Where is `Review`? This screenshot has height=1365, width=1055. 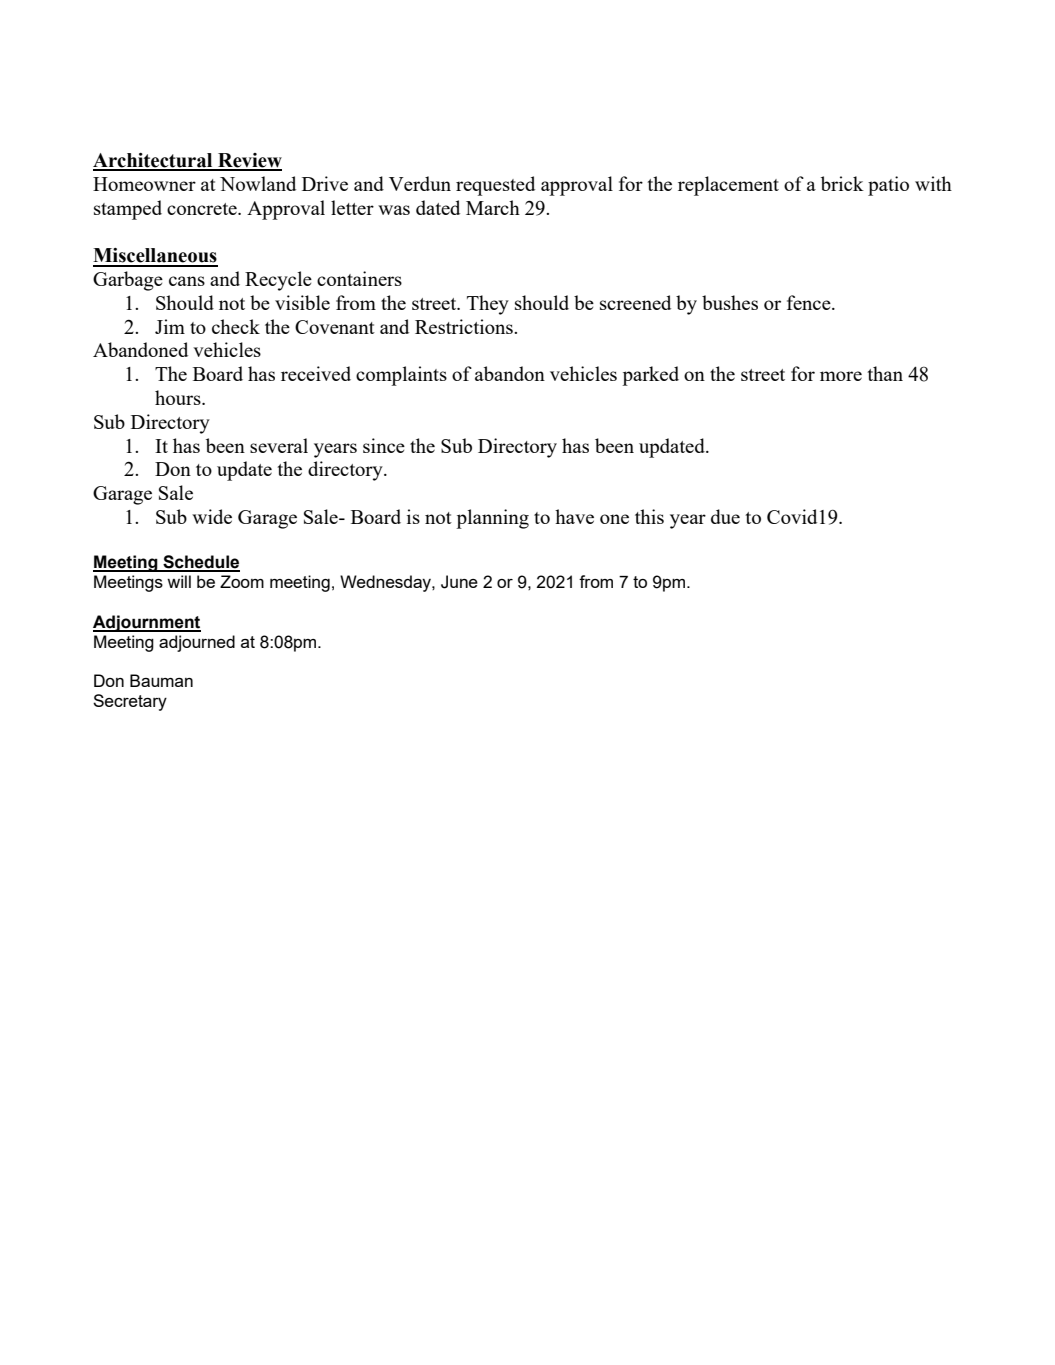
Review is located at coordinates (249, 161).
